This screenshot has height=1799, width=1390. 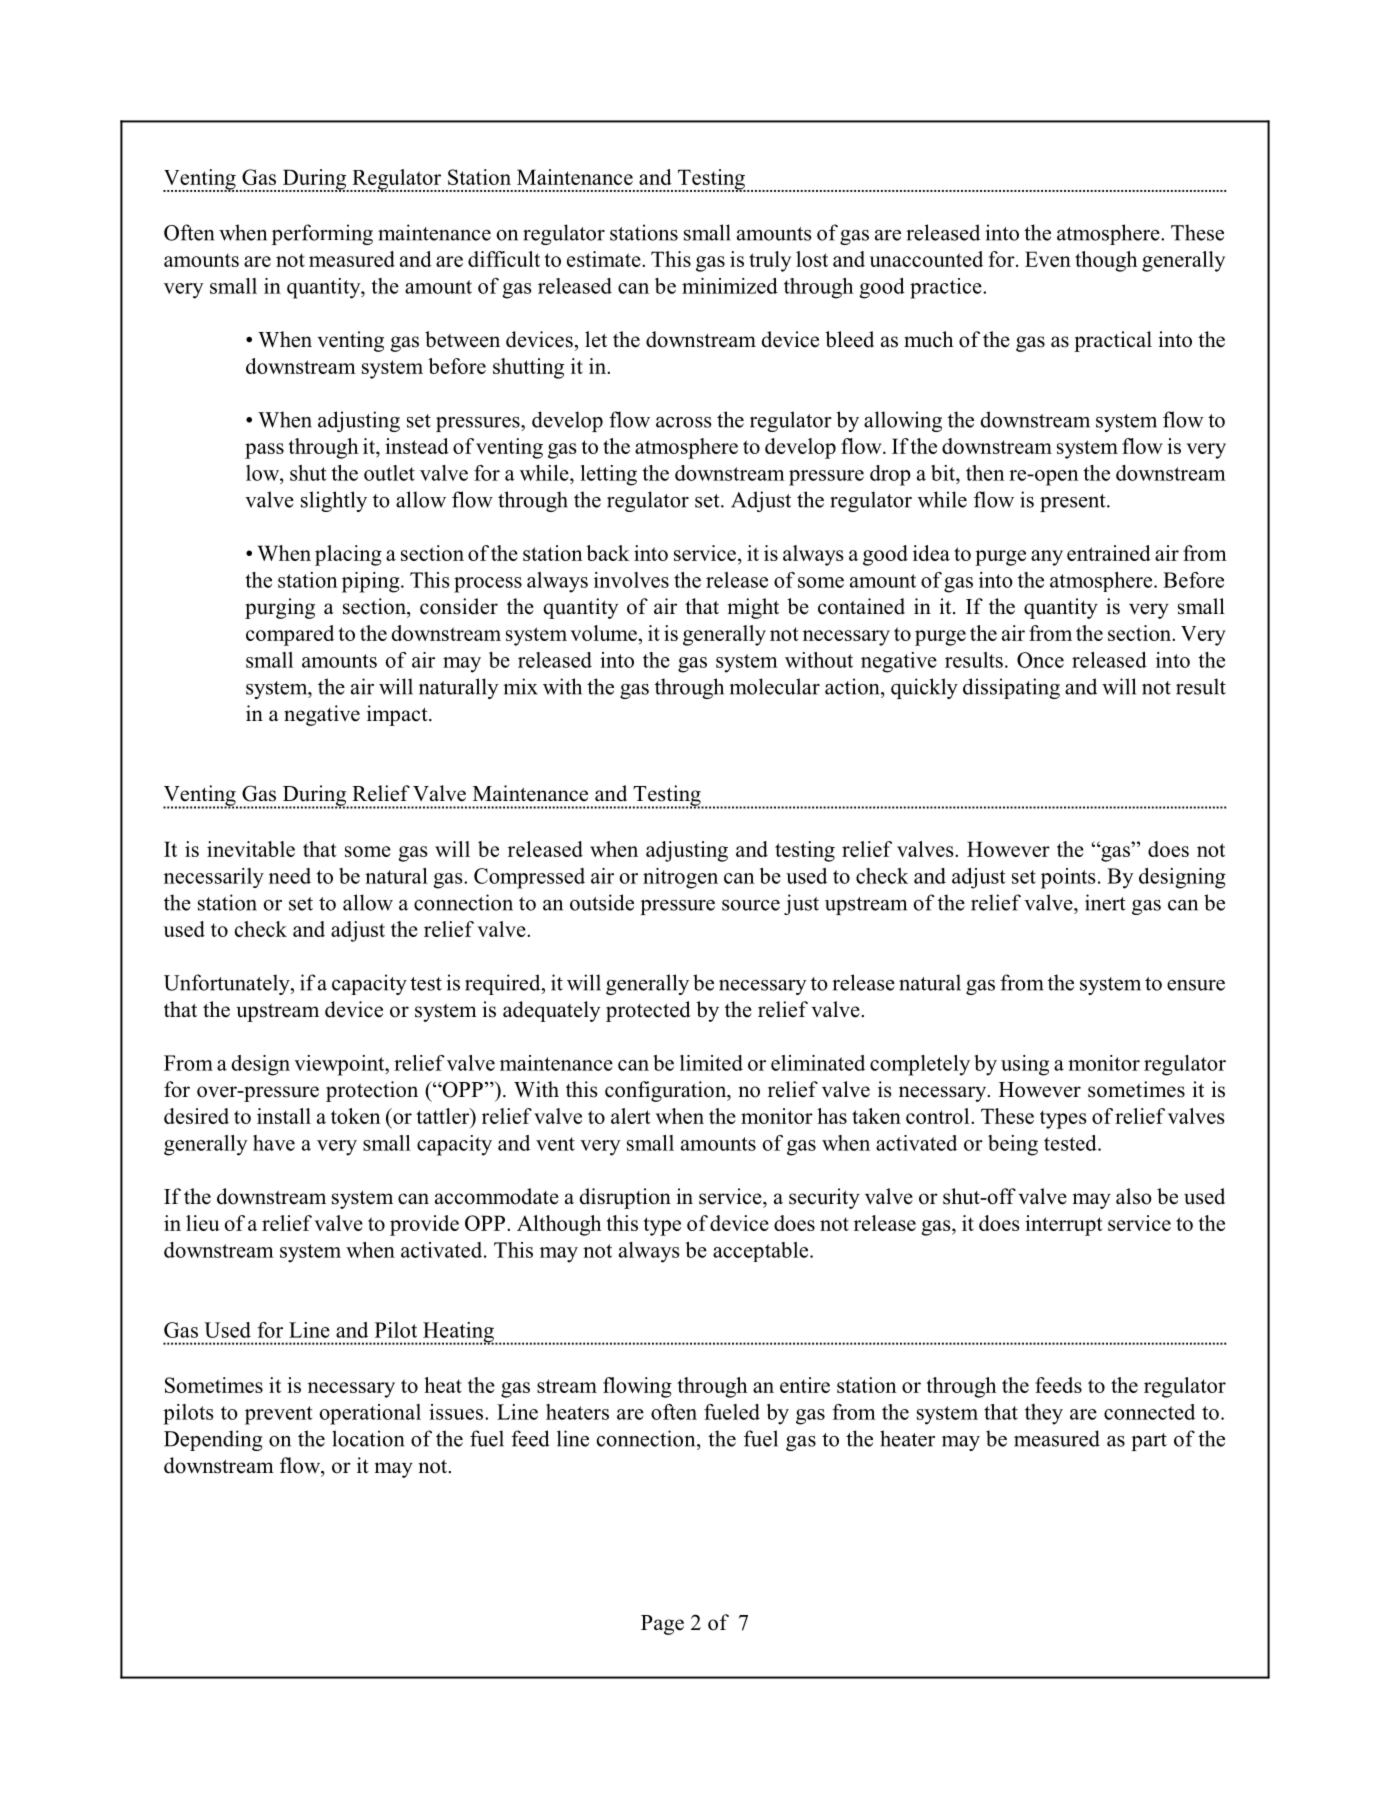 I want to click on Page, so click(x=662, y=1625).
